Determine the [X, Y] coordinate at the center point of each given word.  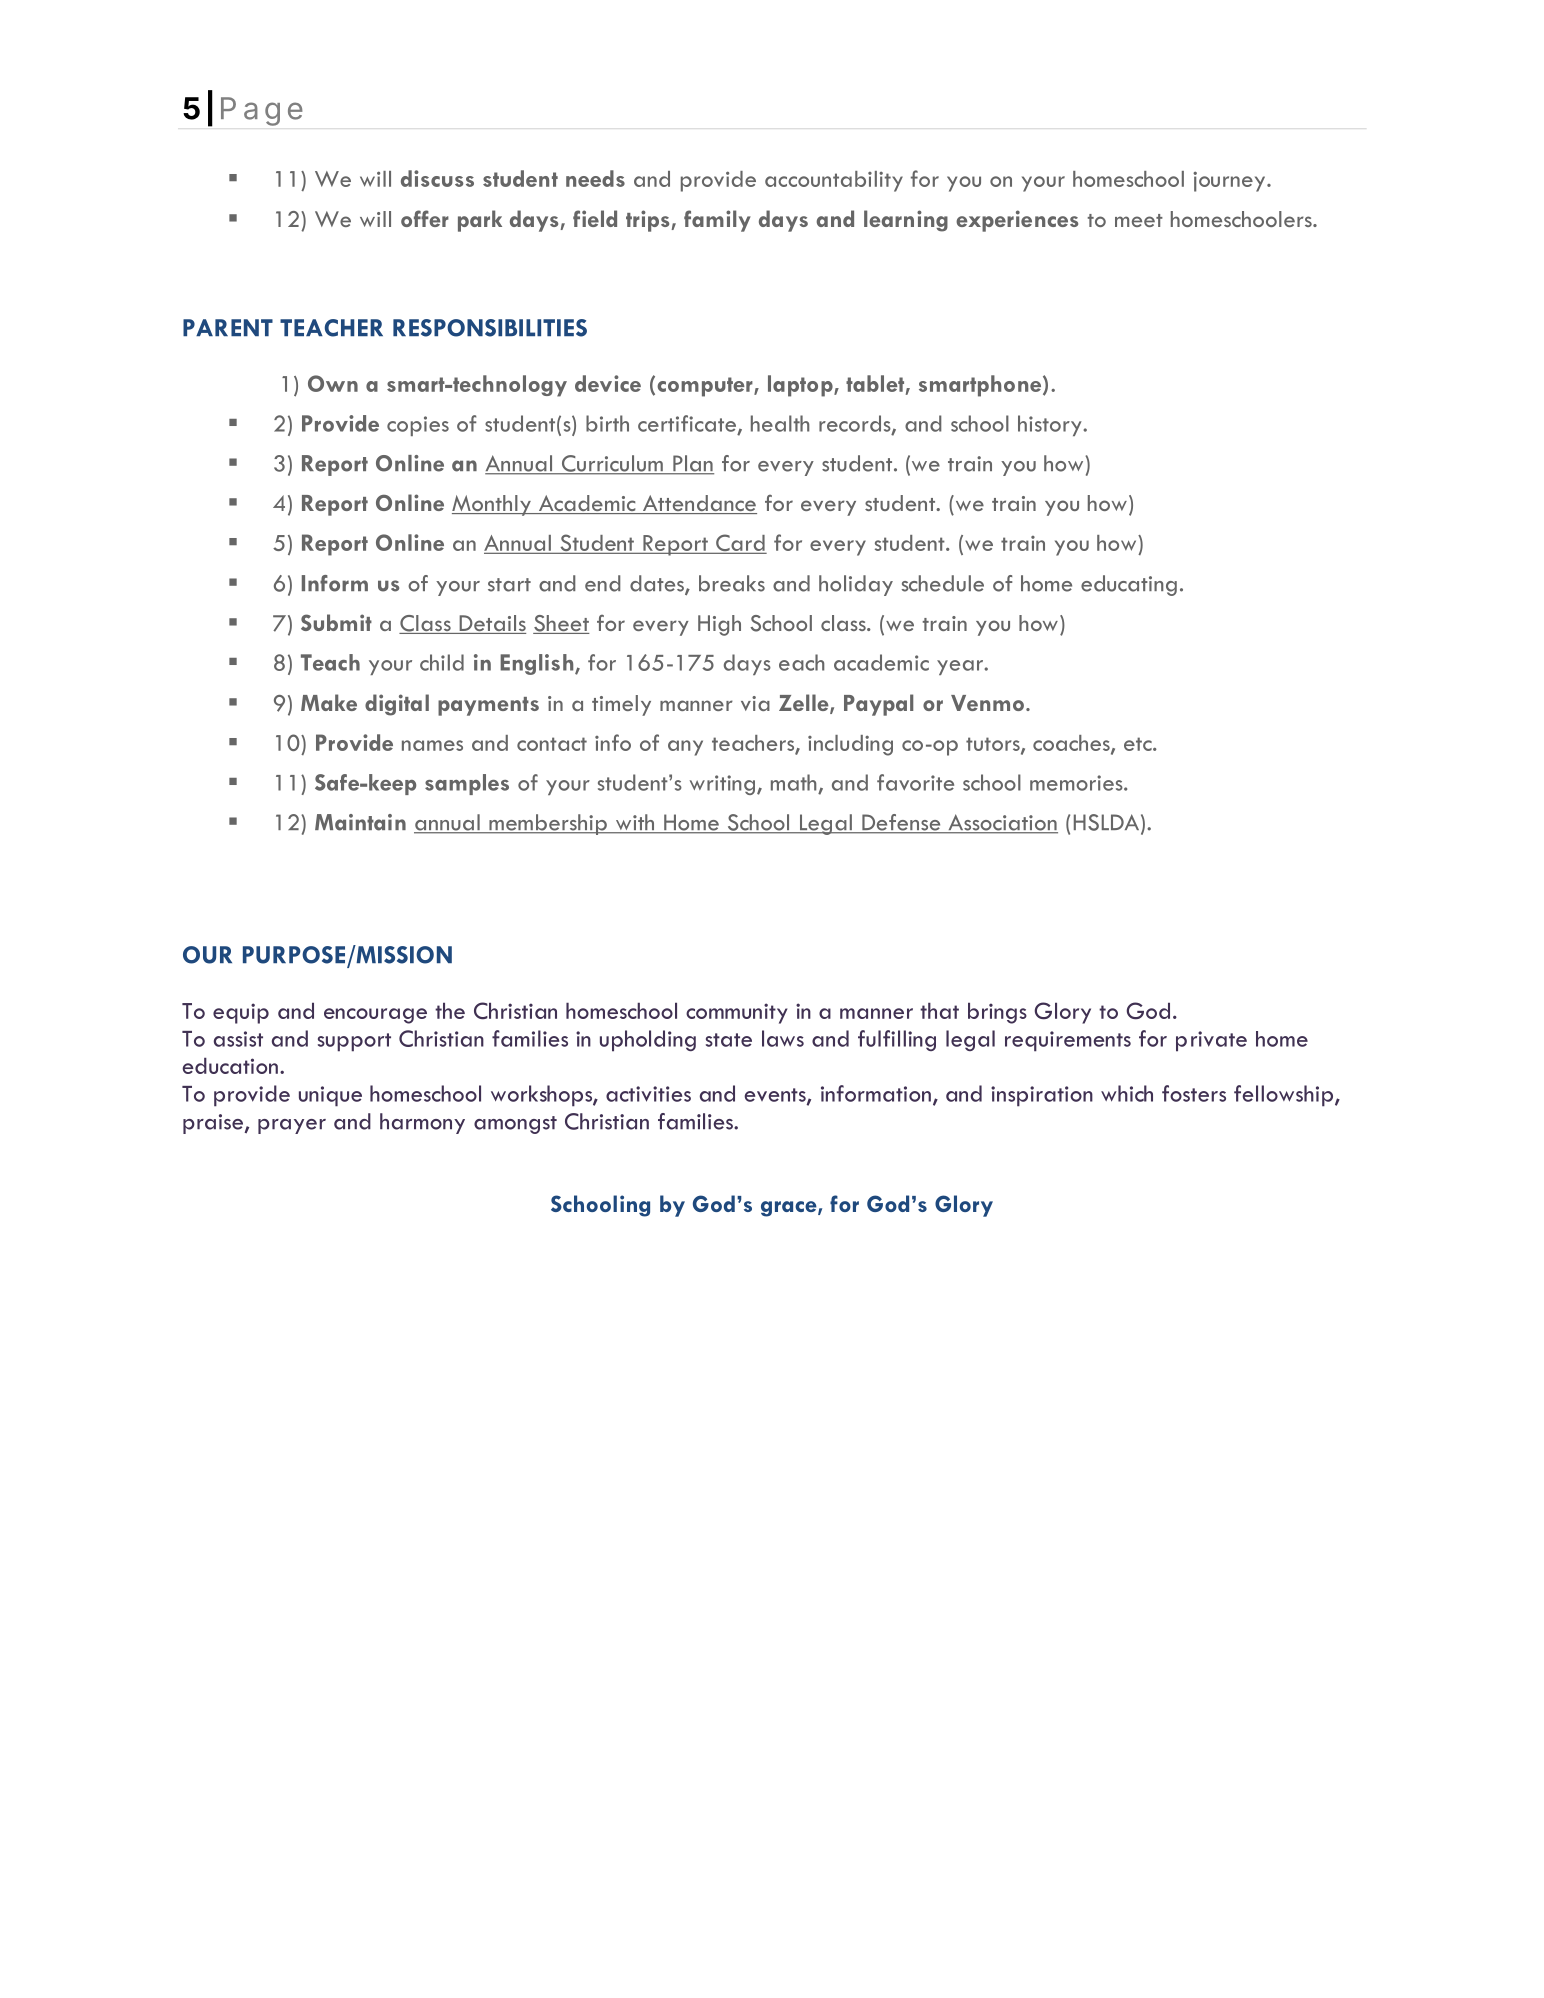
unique [330, 1096]
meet [1139, 220]
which [1127, 1093]
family [717, 221]
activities [648, 1094]
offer [425, 218]
